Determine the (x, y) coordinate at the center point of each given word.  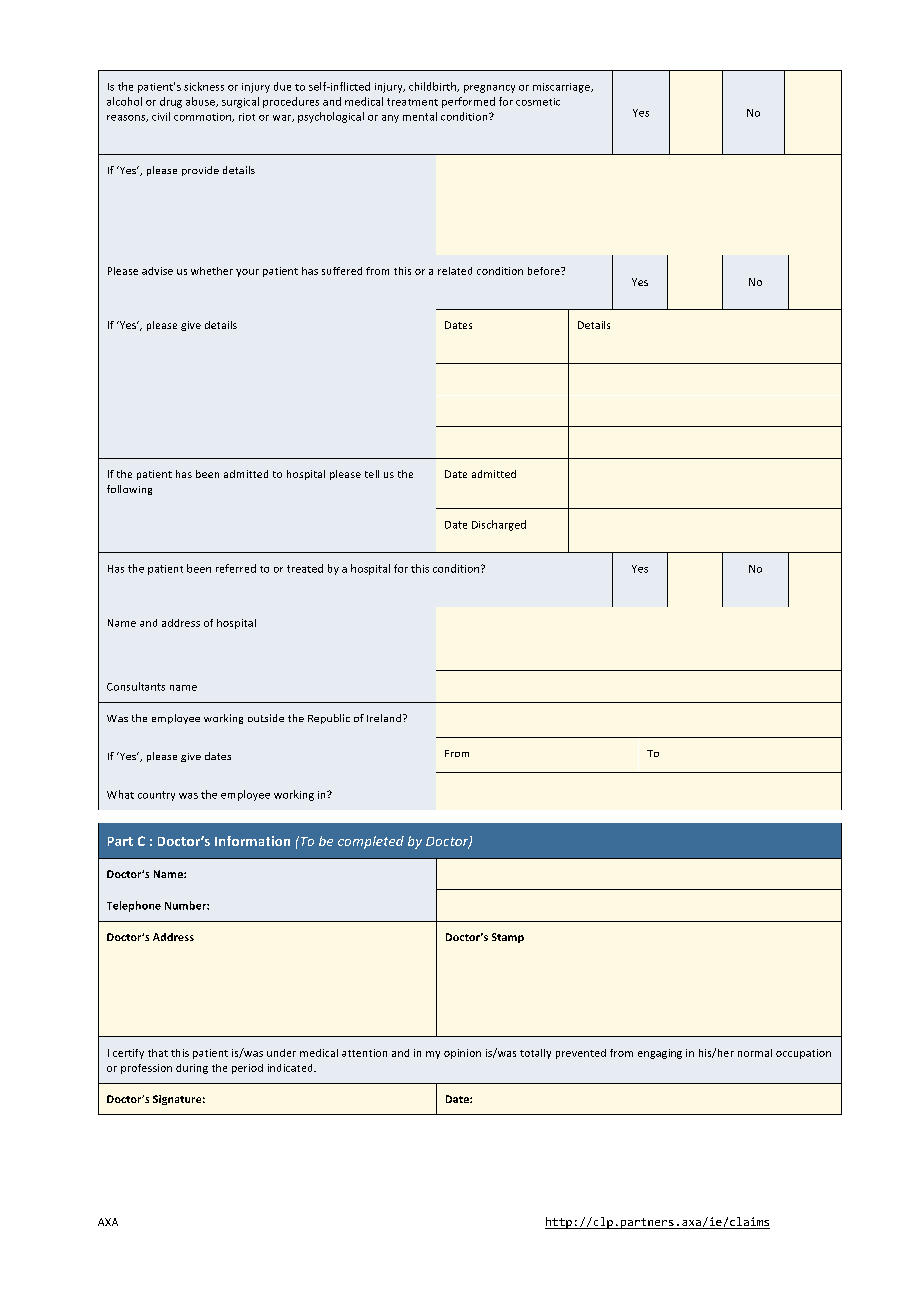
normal (755, 1053)
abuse (201, 102)
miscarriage (562, 88)
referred (236, 568)
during (192, 1069)
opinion (462, 1054)
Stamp (508, 938)
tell (372, 474)
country (156, 796)
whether (212, 271)
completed (371, 842)
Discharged (499, 525)
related (455, 271)
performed (468, 102)
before (545, 271)
